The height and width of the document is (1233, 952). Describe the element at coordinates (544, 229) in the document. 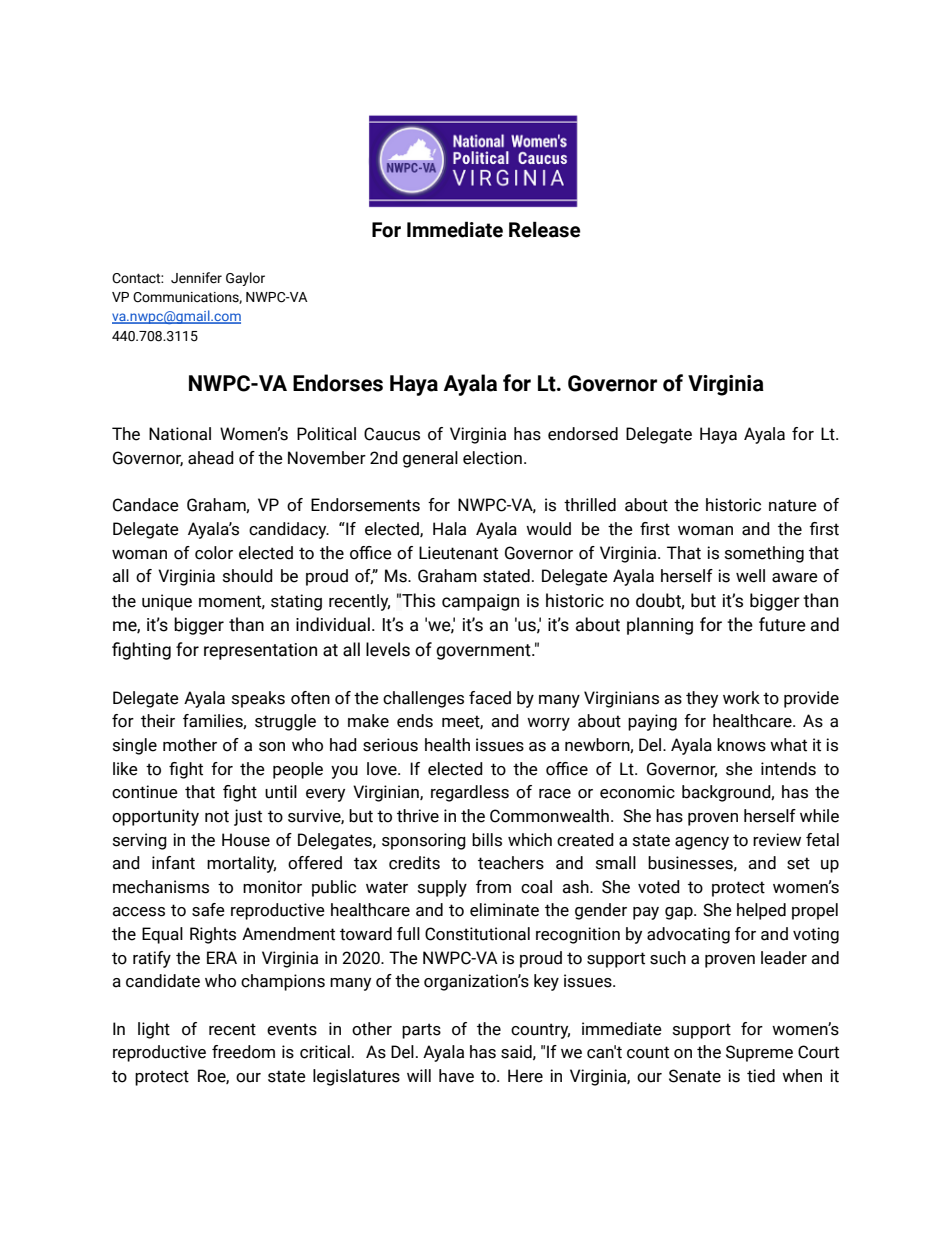

I see `Release` at that location.
